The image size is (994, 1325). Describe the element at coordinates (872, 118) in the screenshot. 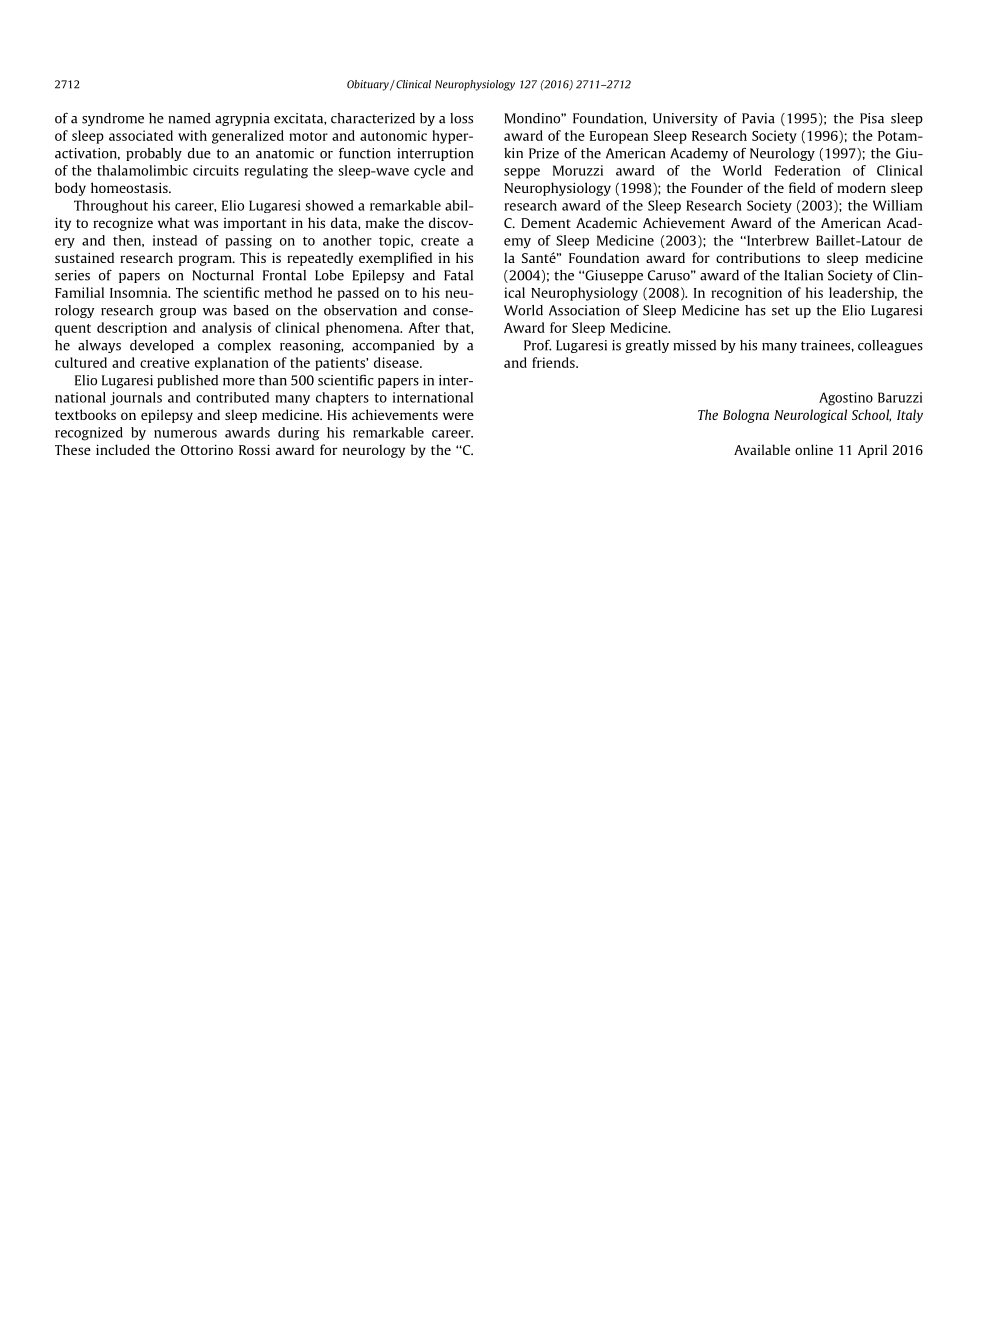

I see `Pisa` at that location.
